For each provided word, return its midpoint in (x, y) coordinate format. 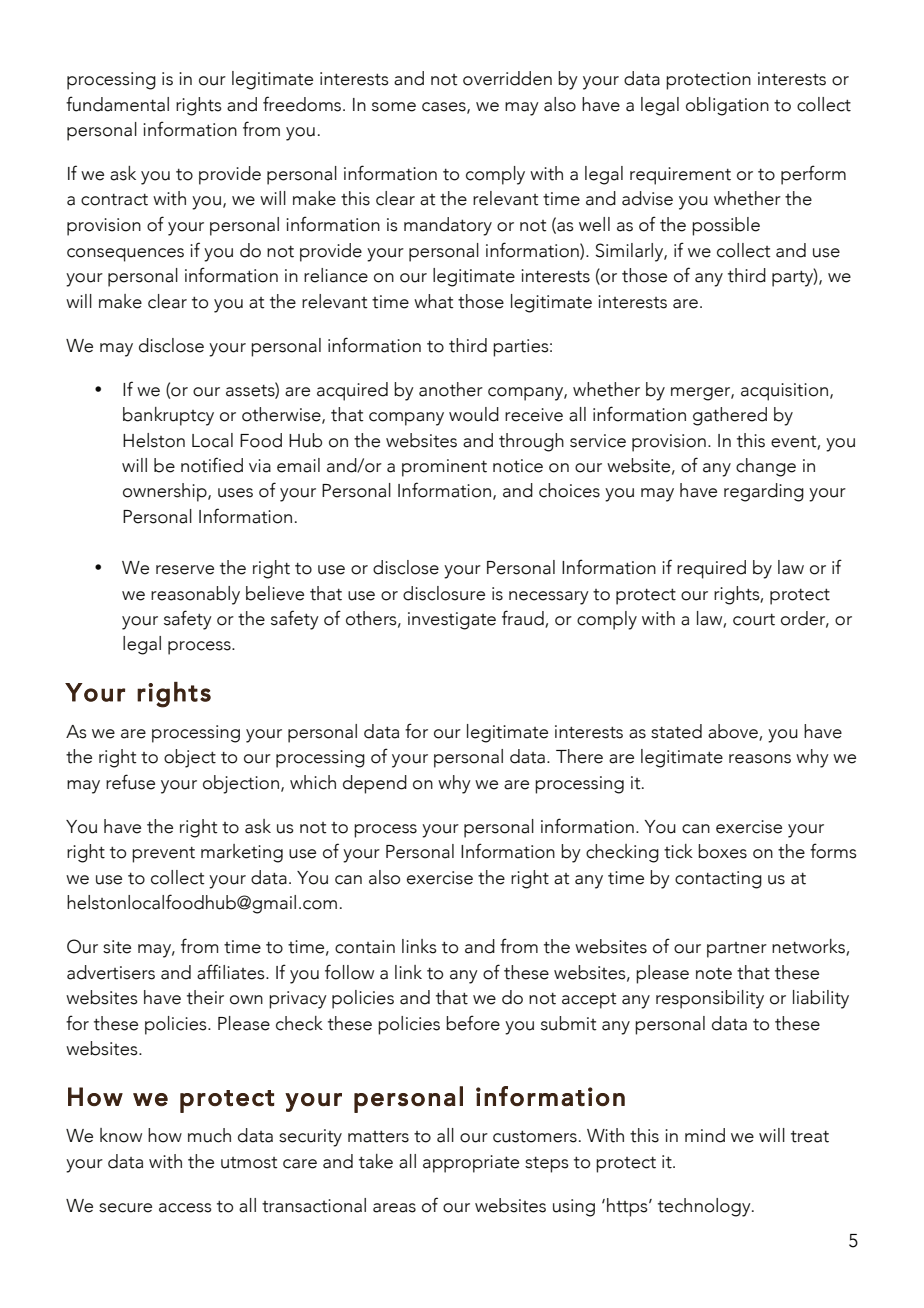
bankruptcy (168, 416)
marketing (242, 853)
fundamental (117, 104)
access (185, 1208)
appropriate (471, 1164)
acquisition (784, 392)
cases (445, 107)
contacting (718, 880)
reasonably (195, 595)
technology (705, 1207)
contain (365, 947)
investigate (452, 621)
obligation (727, 106)
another (451, 389)
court (754, 620)
